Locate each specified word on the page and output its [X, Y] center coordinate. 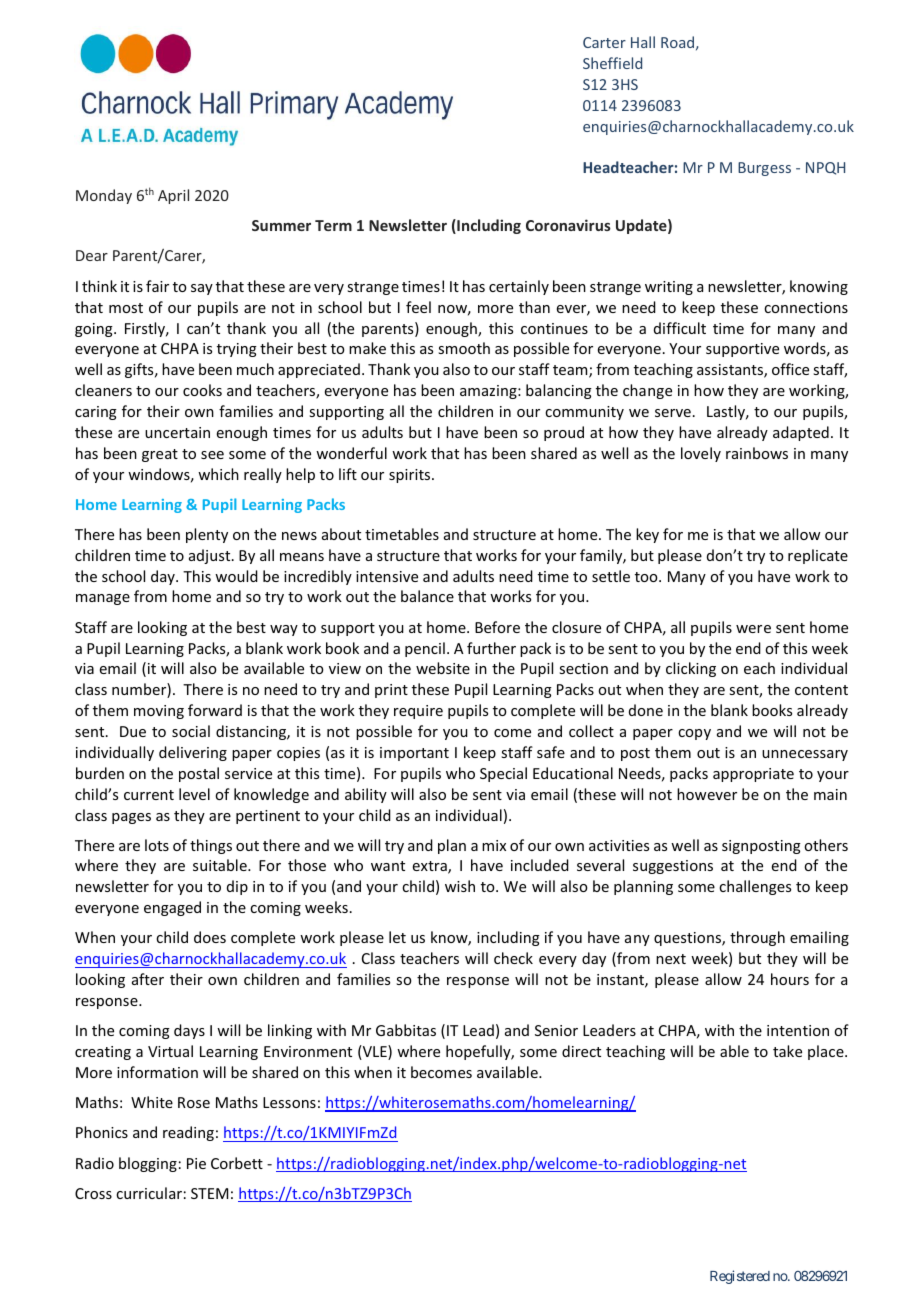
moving [159, 712]
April [173, 196]
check [513, 958]
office [790, 369]
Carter [604, 42]
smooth [464, 348]
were [753, 629]
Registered [740, 1277]
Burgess [764, 169]
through [757, 938]
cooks [202, 390]
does [210, 937]
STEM [209, 1193]
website [443, 668]
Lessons [289, 1102]
